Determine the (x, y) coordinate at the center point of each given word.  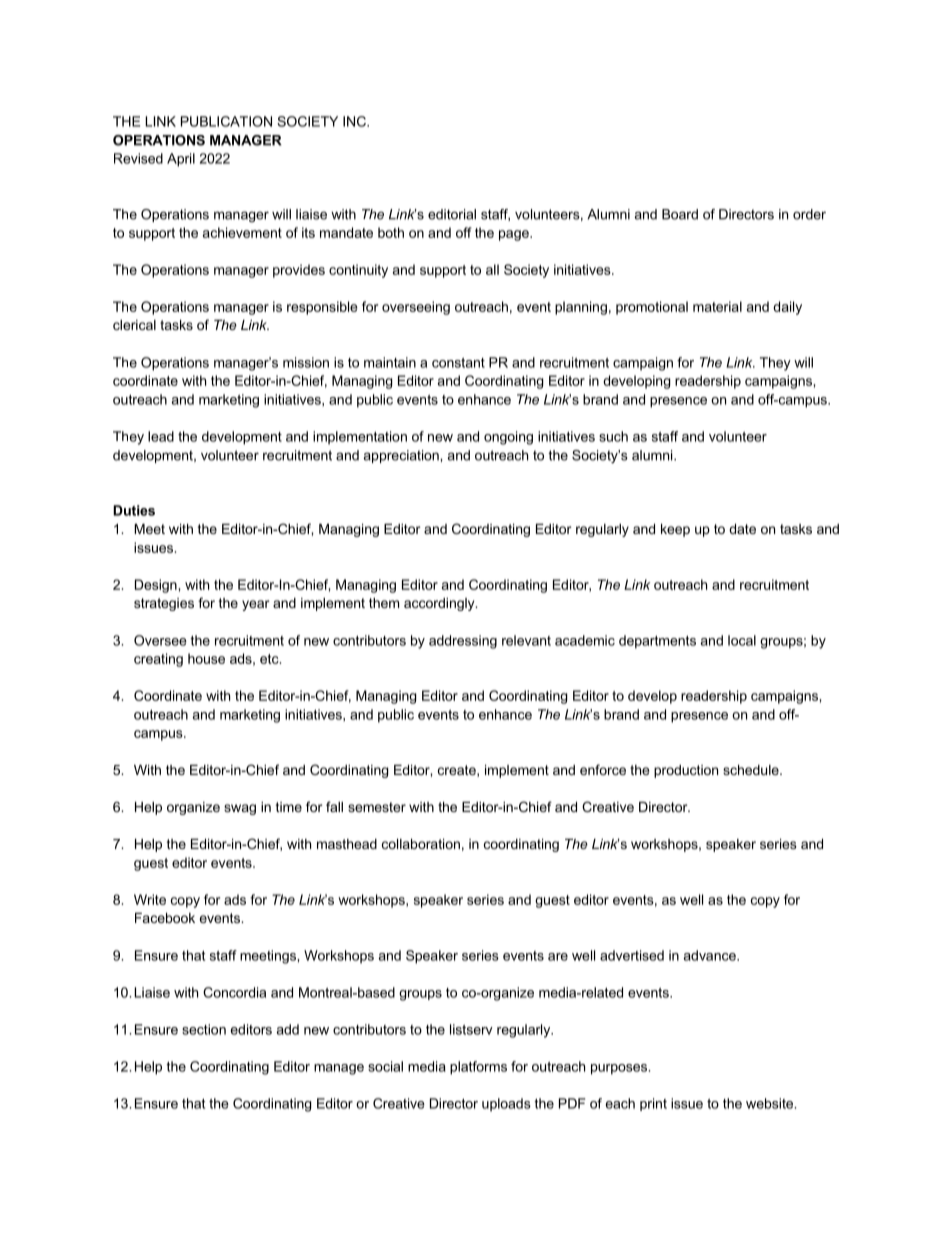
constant (458, 363)
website (771, 1103)
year (255, 605)
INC (355, 121)
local (742, 640)
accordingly (440, 604)
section (204, 1029)
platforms (478, 1068)
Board (680, 214)
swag (240, 809)
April (181, 160)
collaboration (421, 844)
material (717, 306)
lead (161, 436)
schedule (752, 770)
